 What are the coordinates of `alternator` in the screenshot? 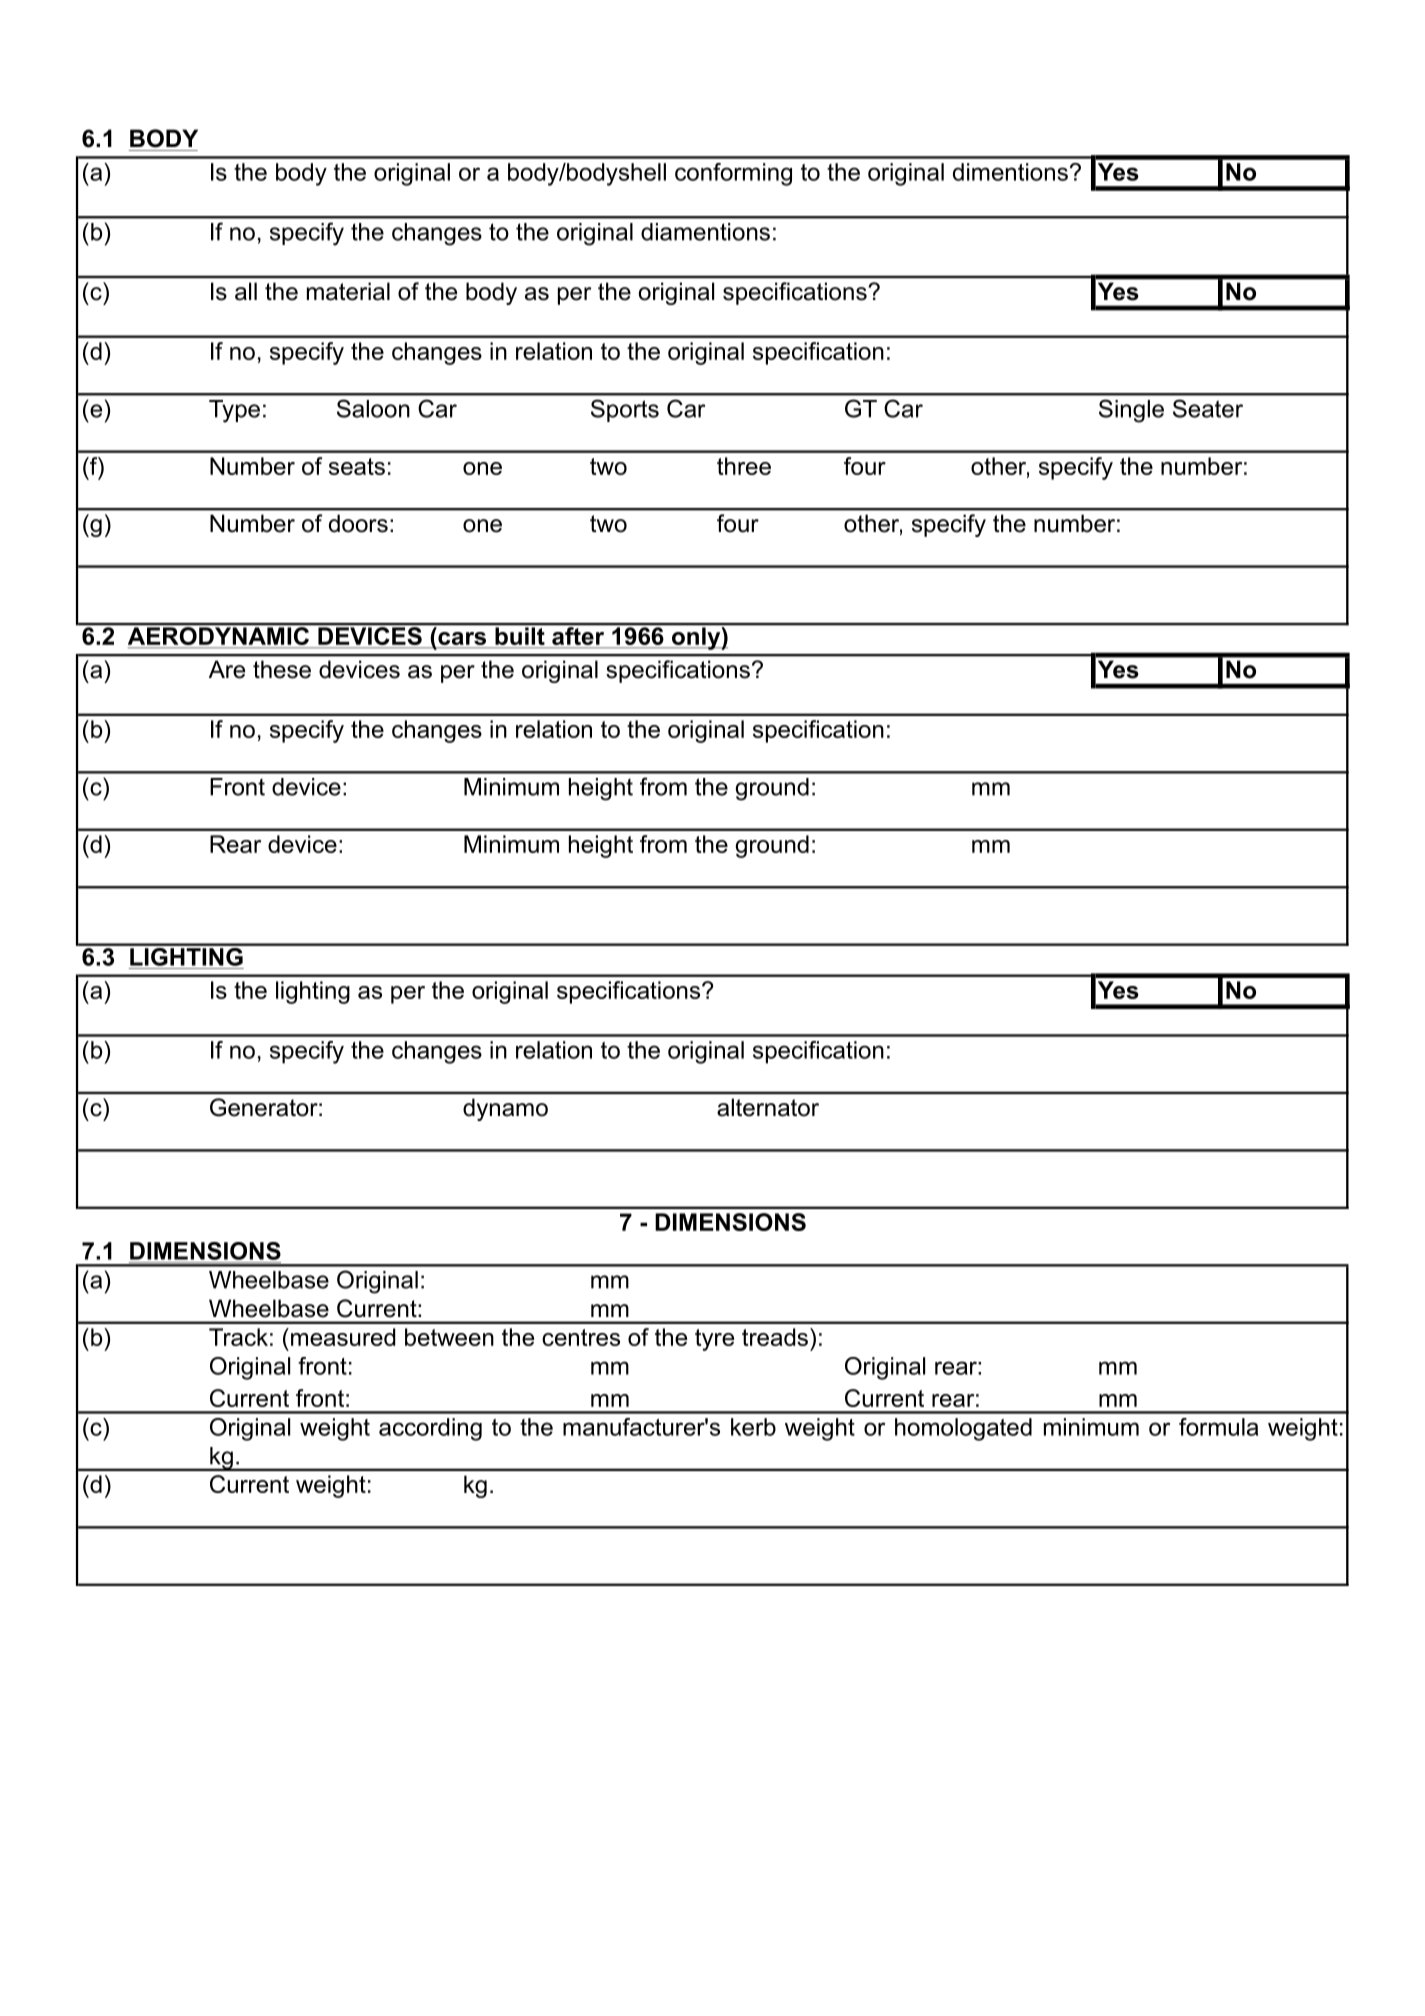 It's located at (768, 1107).
